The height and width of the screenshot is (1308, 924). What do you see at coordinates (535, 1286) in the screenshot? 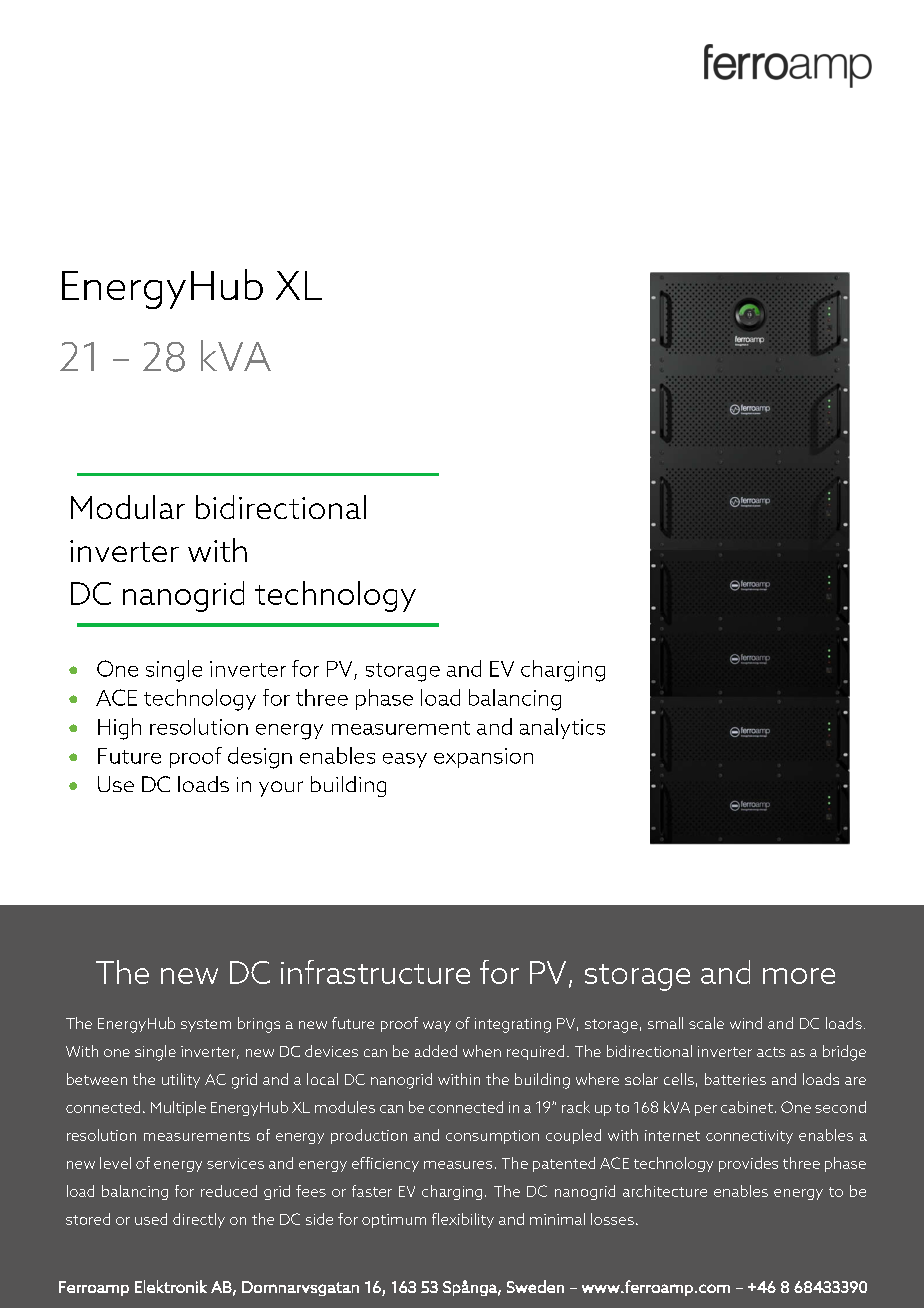
I see `Sweden` at bounding box center [535, 1286].
